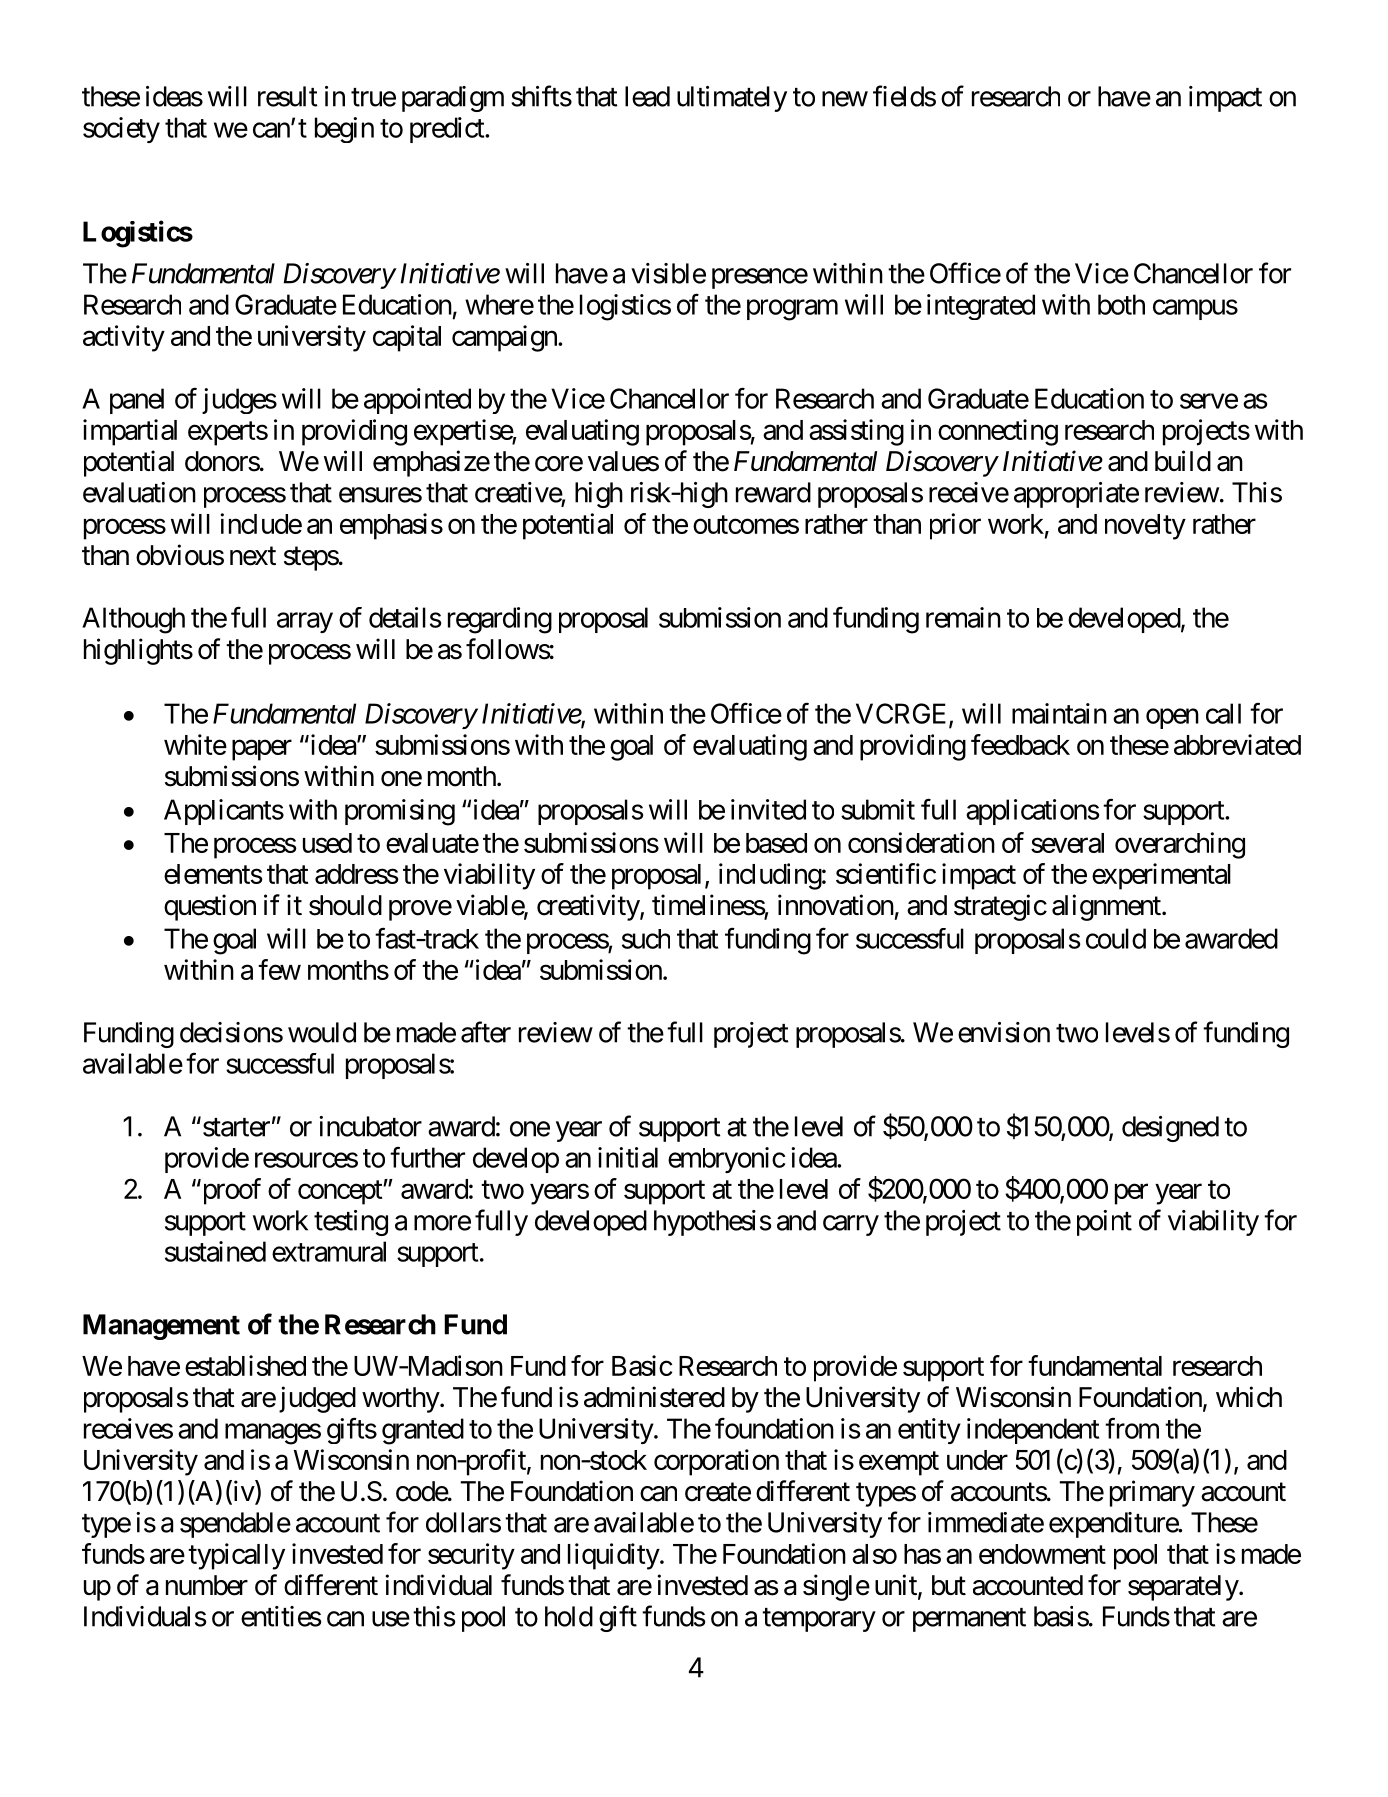 This screenshot has width=1388, height=1797. Describe the element at coordinates (1121, 304) in the screenshot. I see `both` at that location.
